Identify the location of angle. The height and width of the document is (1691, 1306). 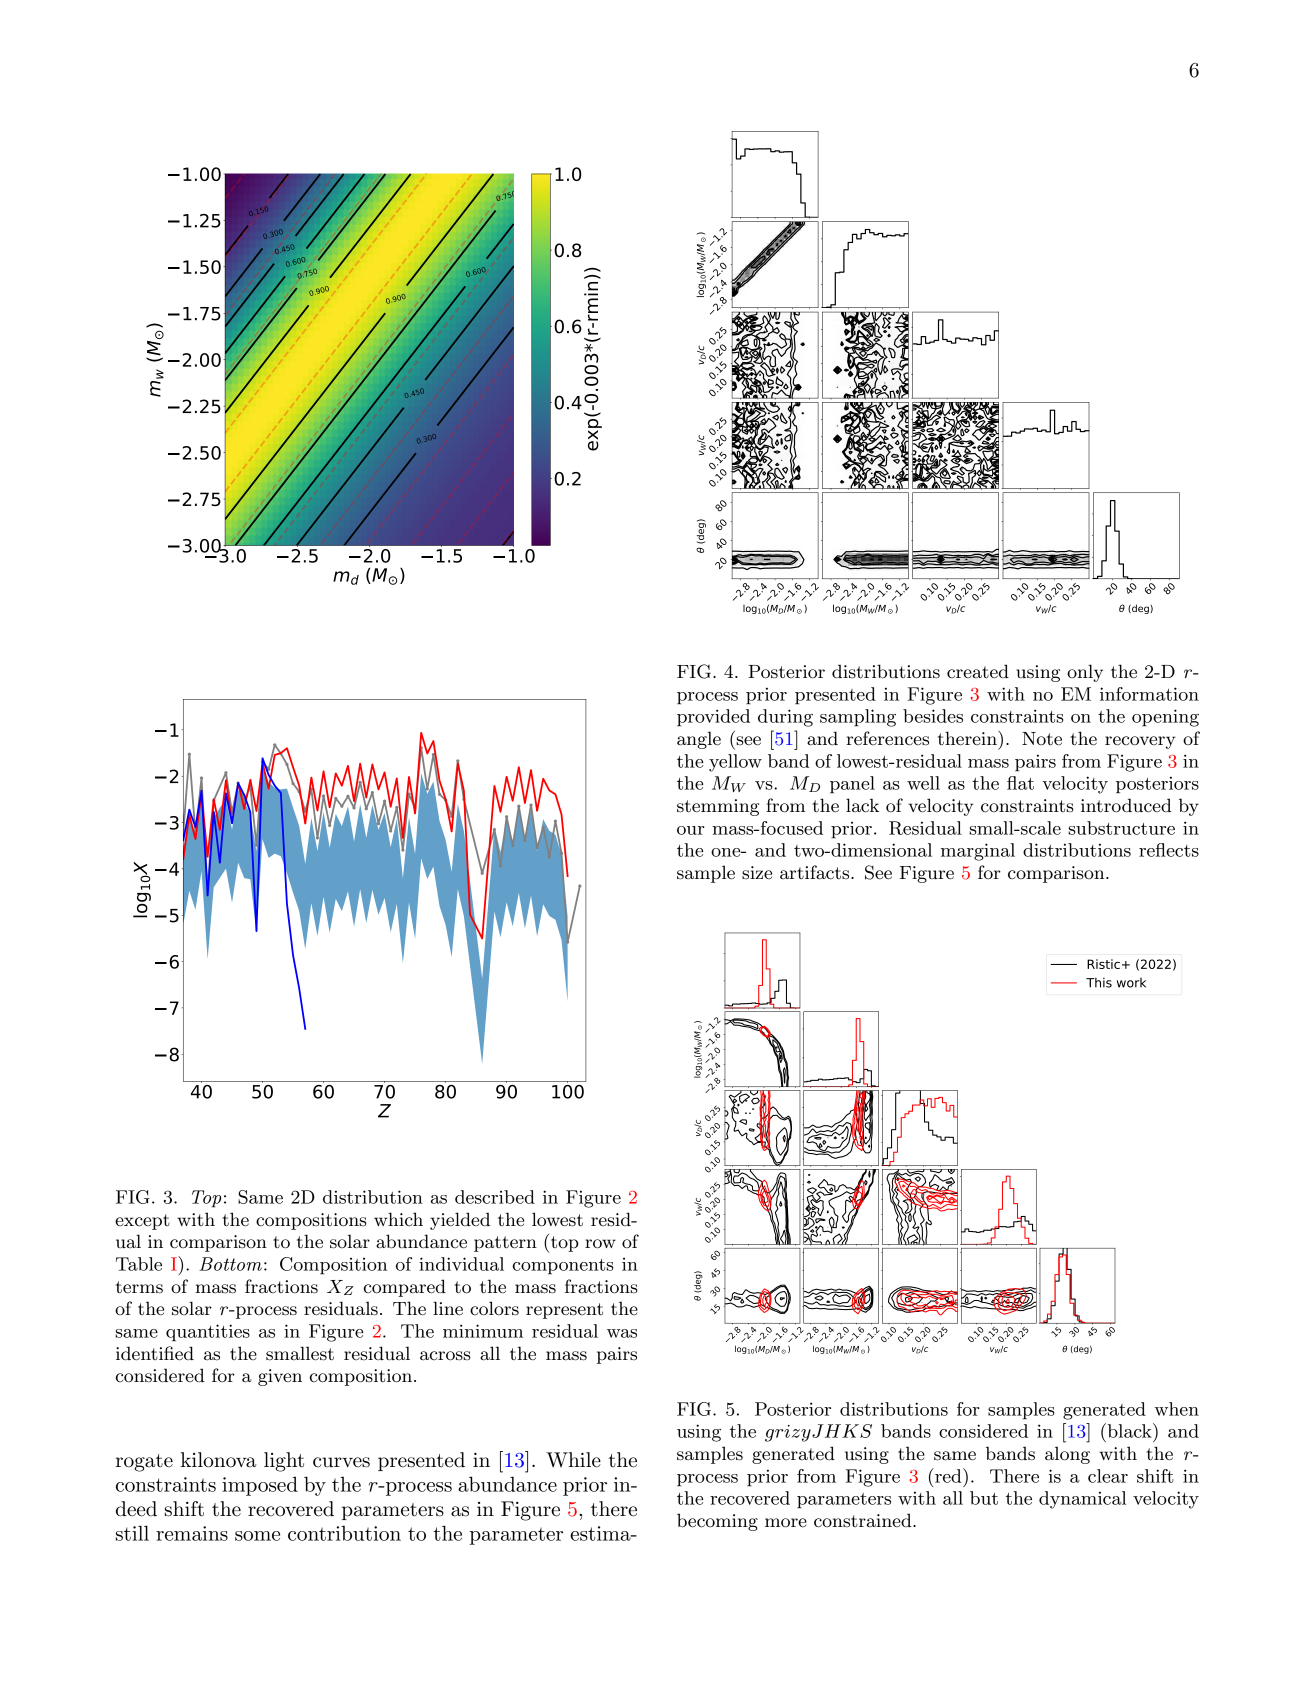
(699, 740).
